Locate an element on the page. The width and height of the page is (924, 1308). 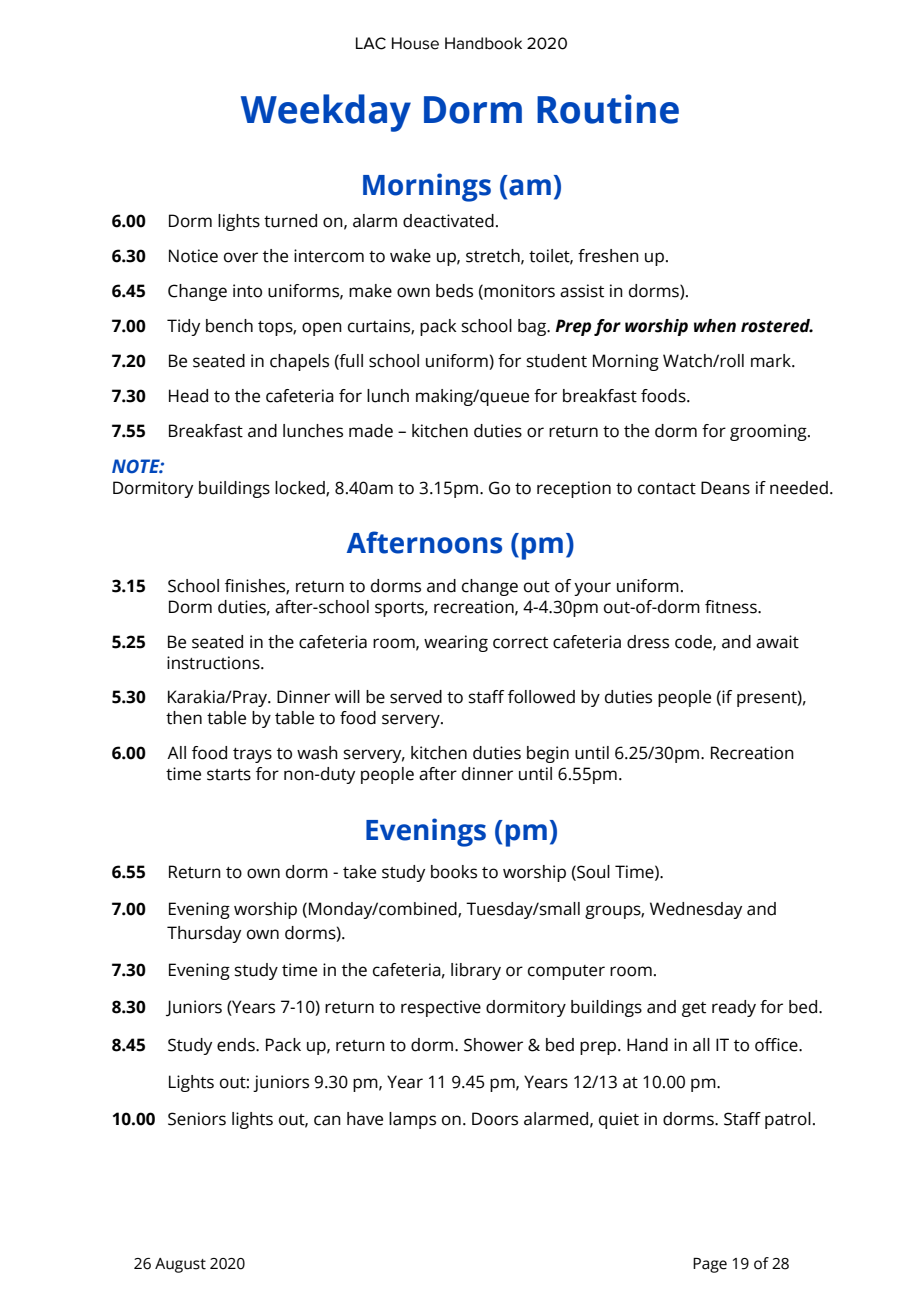
August is located at coordinates (180, 1265).
